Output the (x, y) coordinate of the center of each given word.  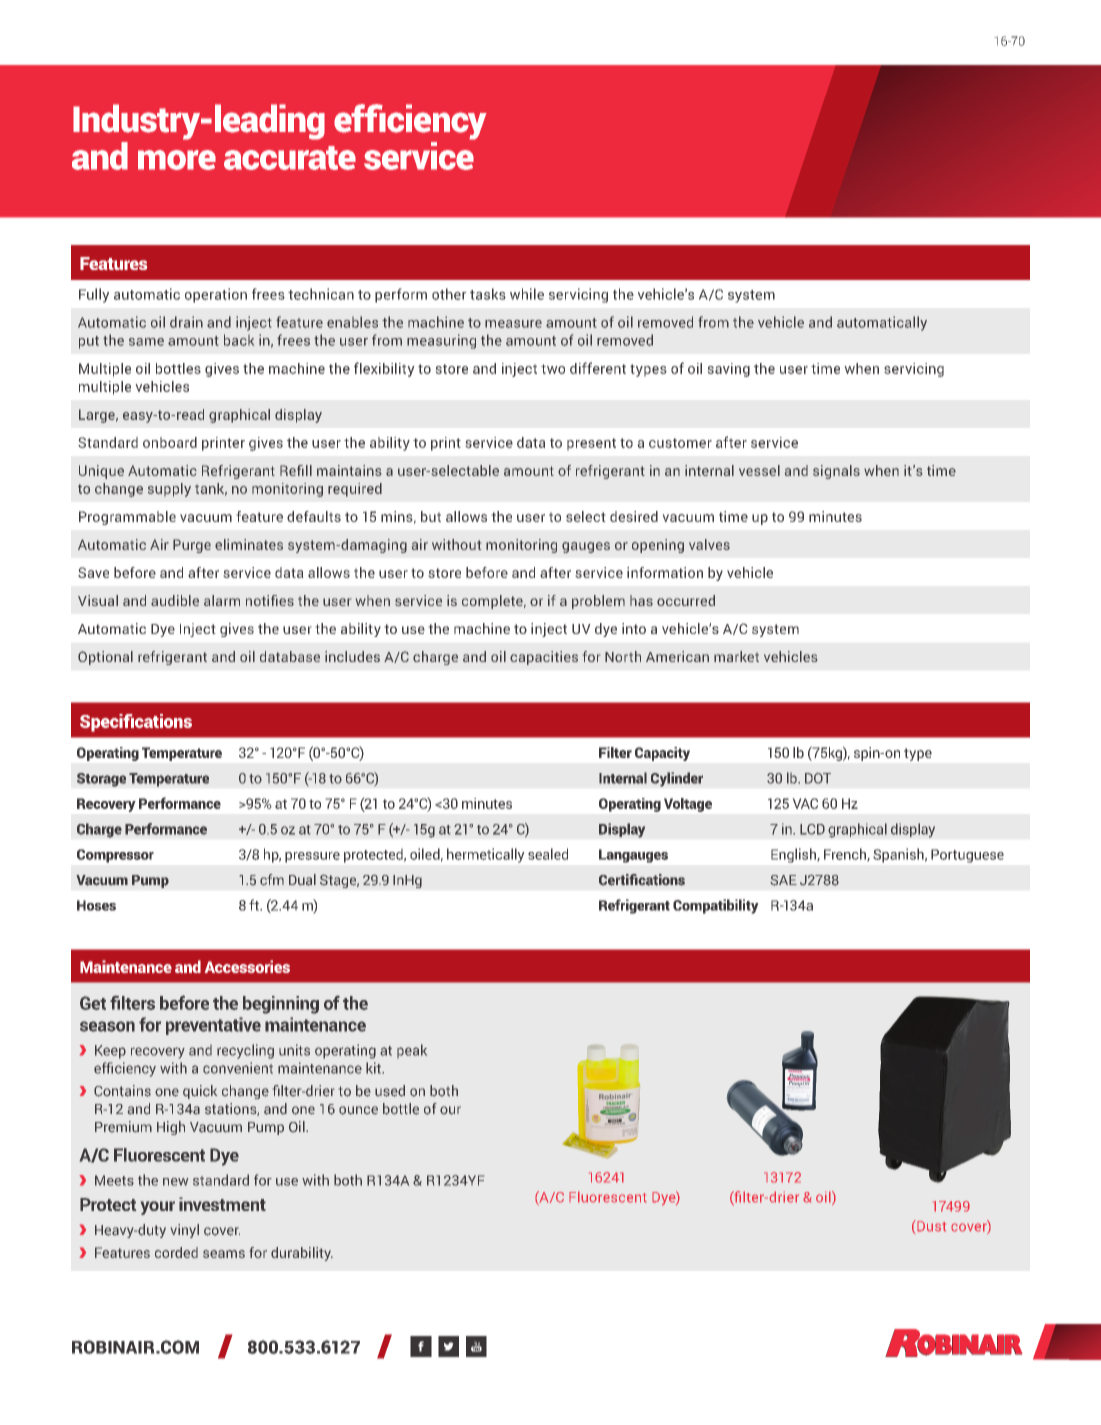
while (527, 294)
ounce (358, 1110)
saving (728, 370)
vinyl (185, 1231)
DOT (818, 778)
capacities (544, 658)
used (390, 1091)
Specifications (136, 723)
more (177, 160)
